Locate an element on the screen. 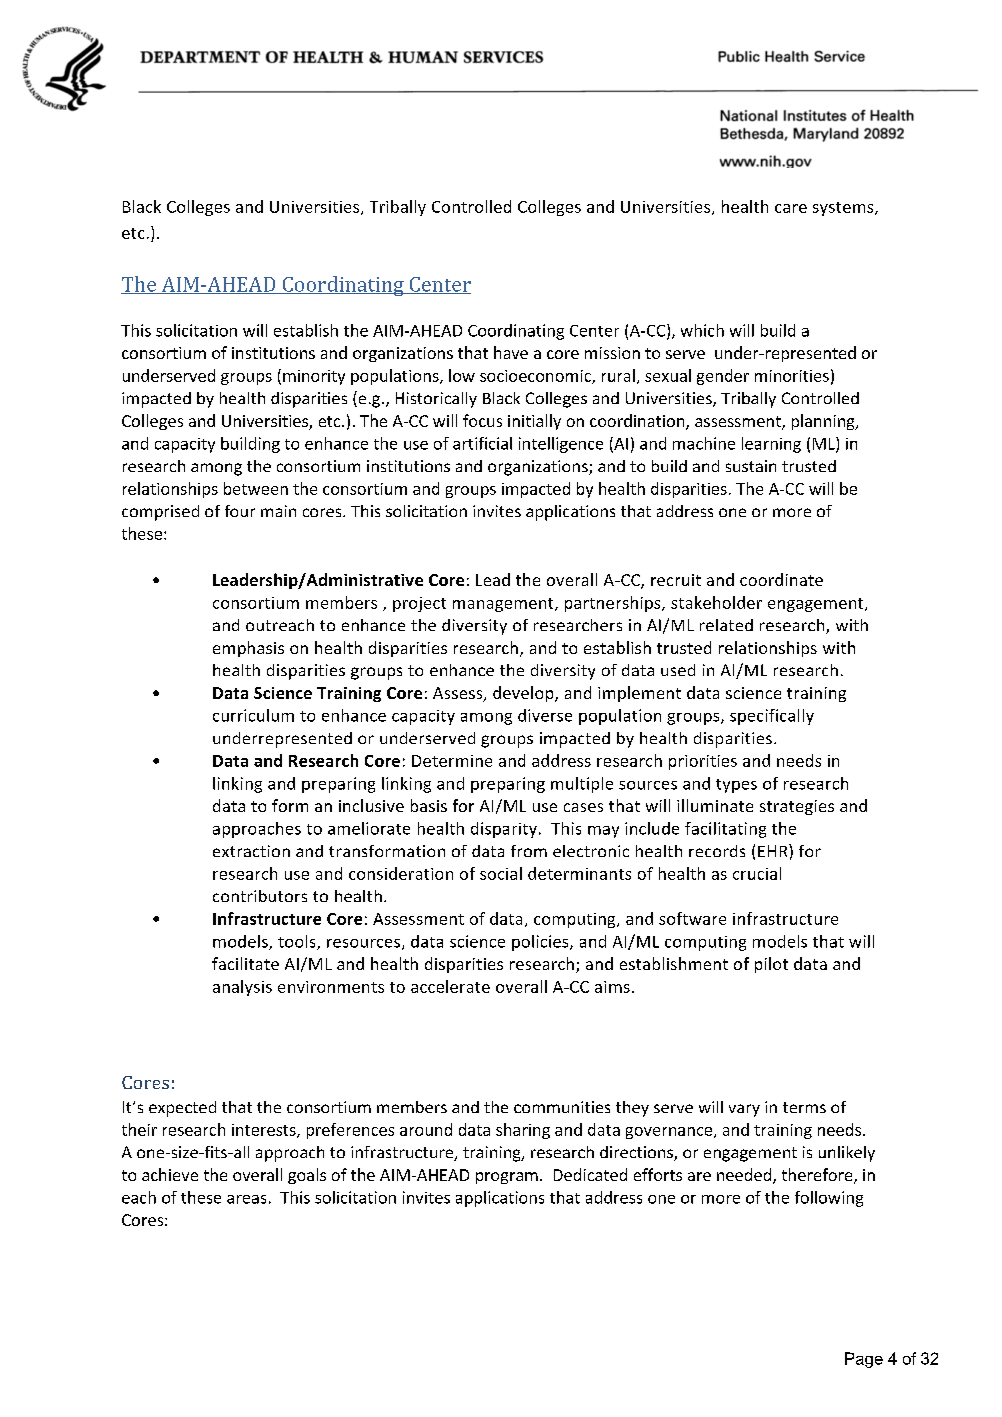  facilitate is located at coordinates (245, 963).
